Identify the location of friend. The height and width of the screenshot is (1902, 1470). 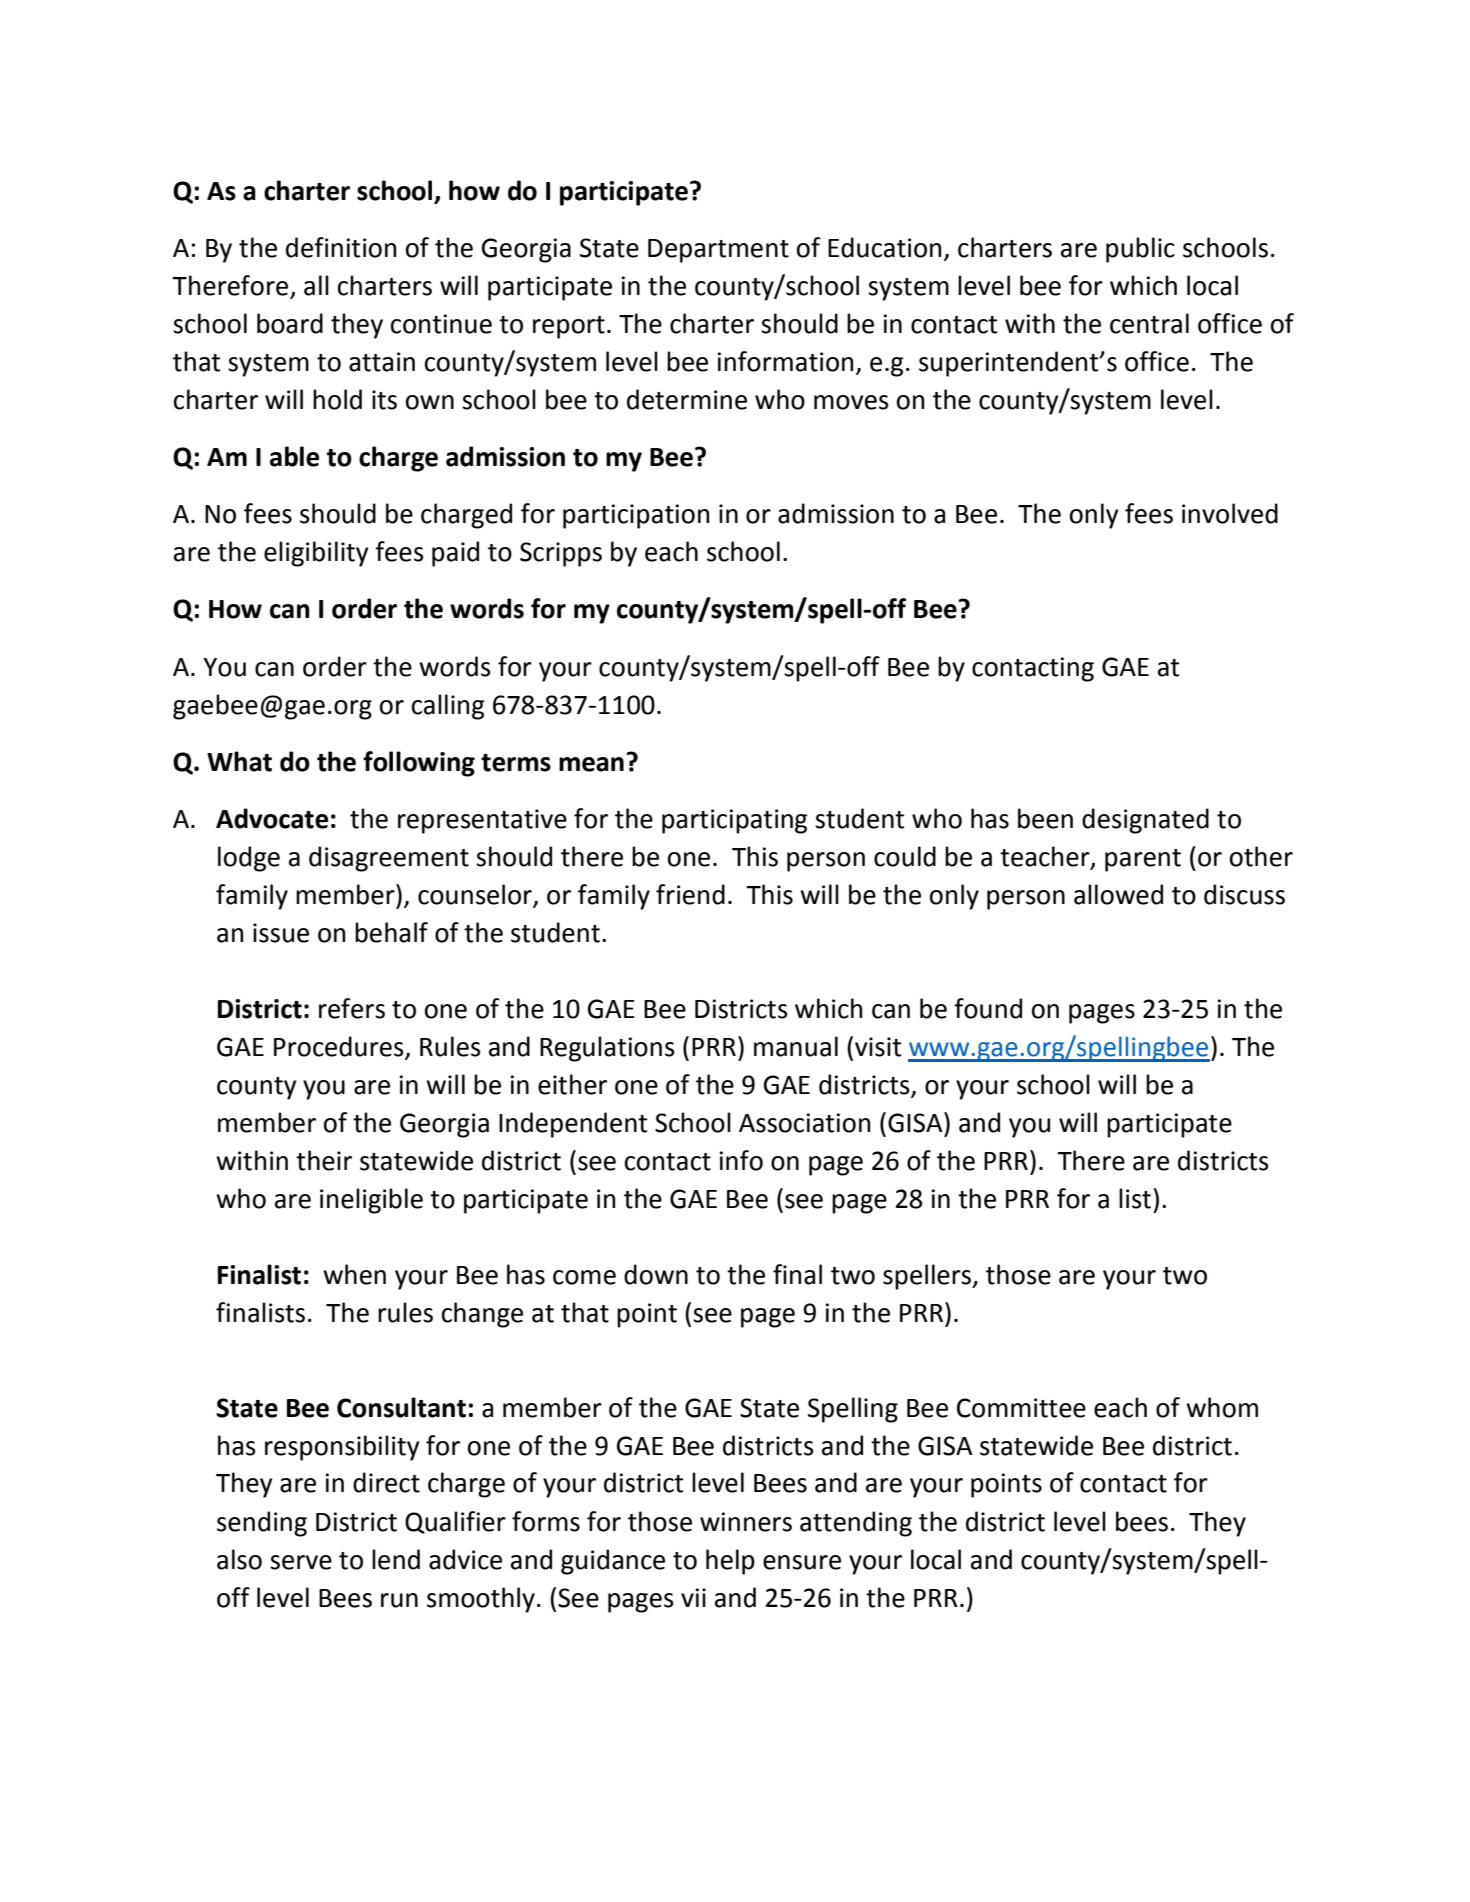
(690, 894).
